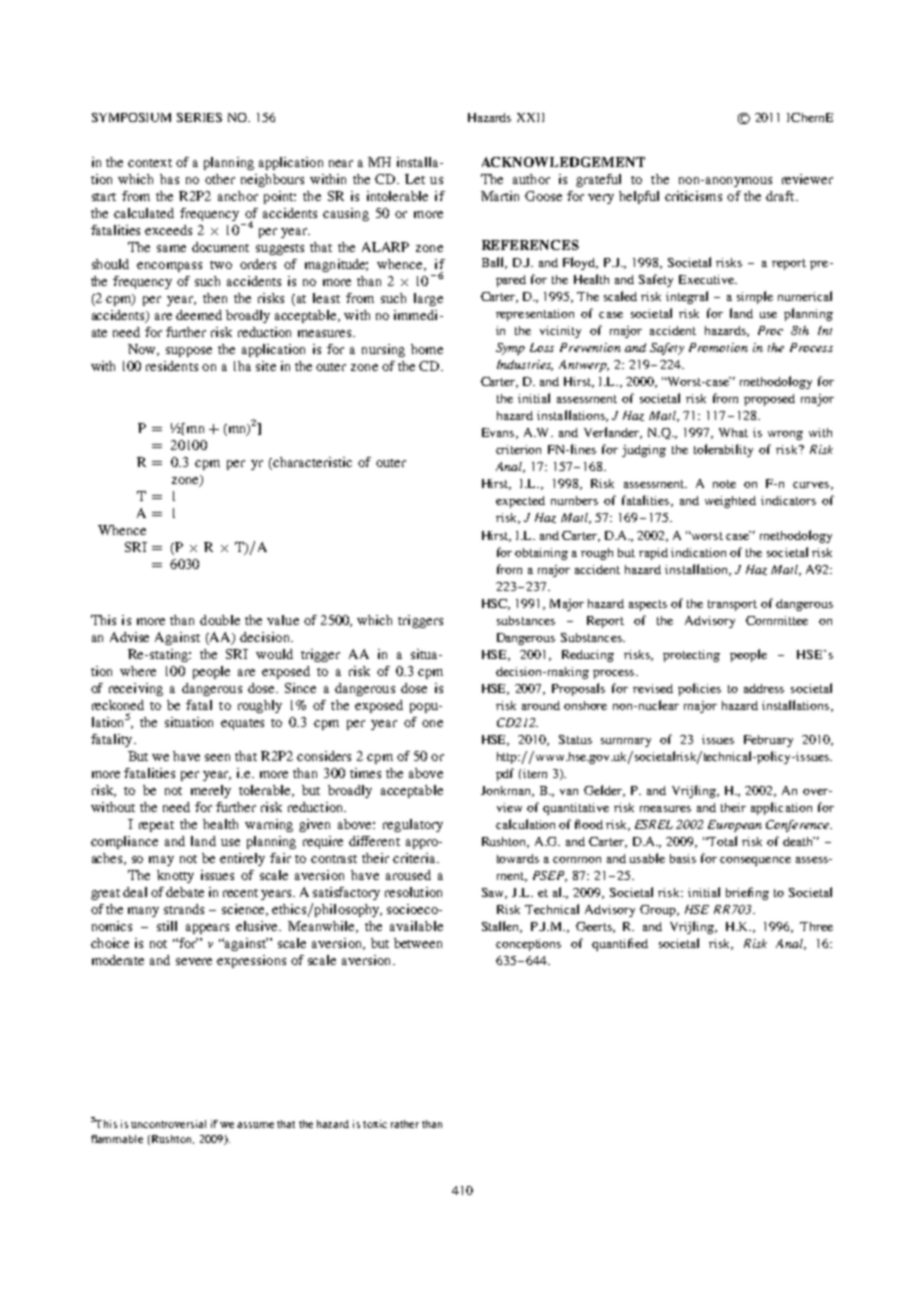 Image resolution: width=924 pixels, height=1308 pixels. Describe the element at coordinates (520, 502) in the screenshot. I see `expected` at that location.
